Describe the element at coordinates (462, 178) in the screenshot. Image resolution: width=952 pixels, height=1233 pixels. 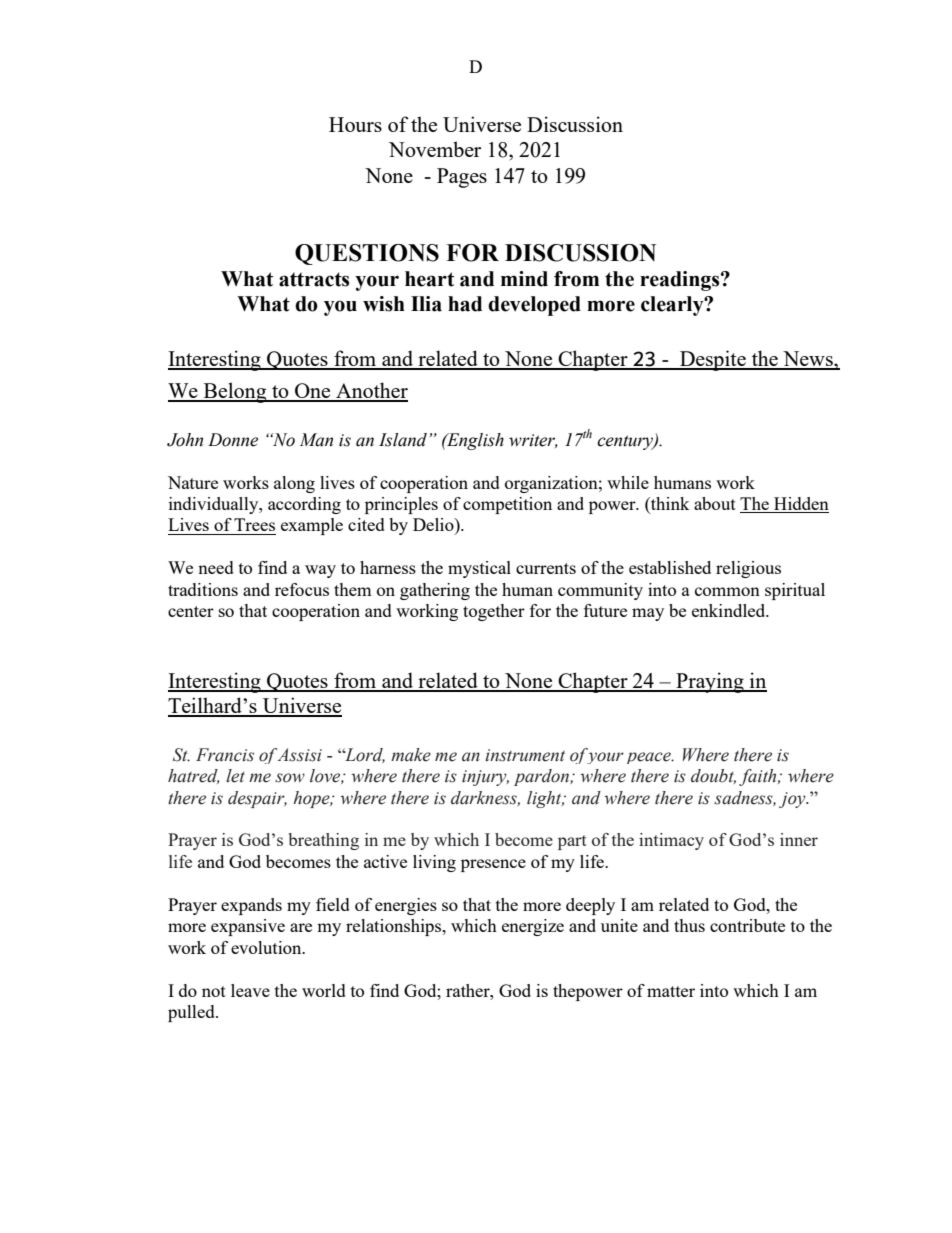
I see `Pages` at that location.
